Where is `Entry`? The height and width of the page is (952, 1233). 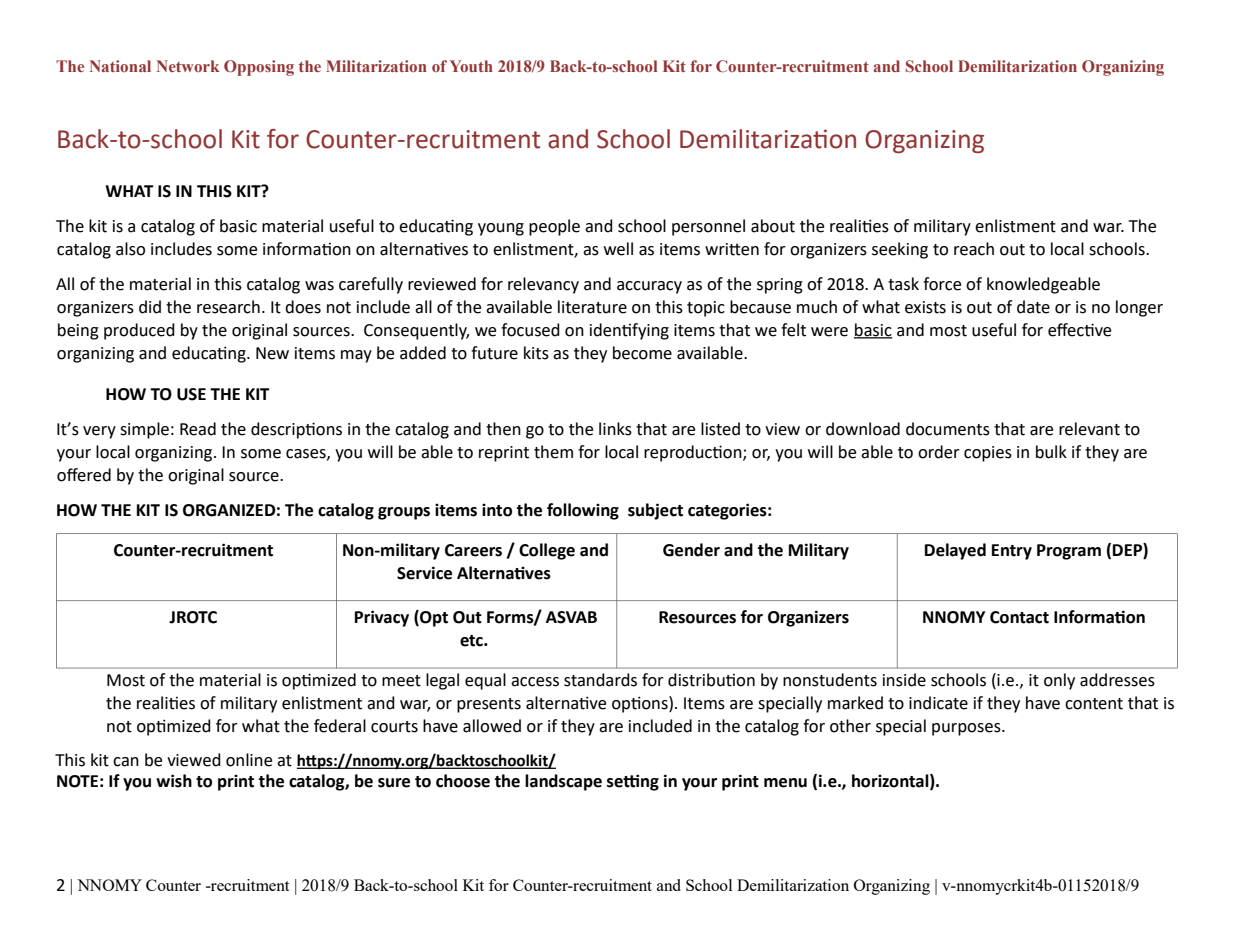
Entry is located at coordinates (1012, 552).
